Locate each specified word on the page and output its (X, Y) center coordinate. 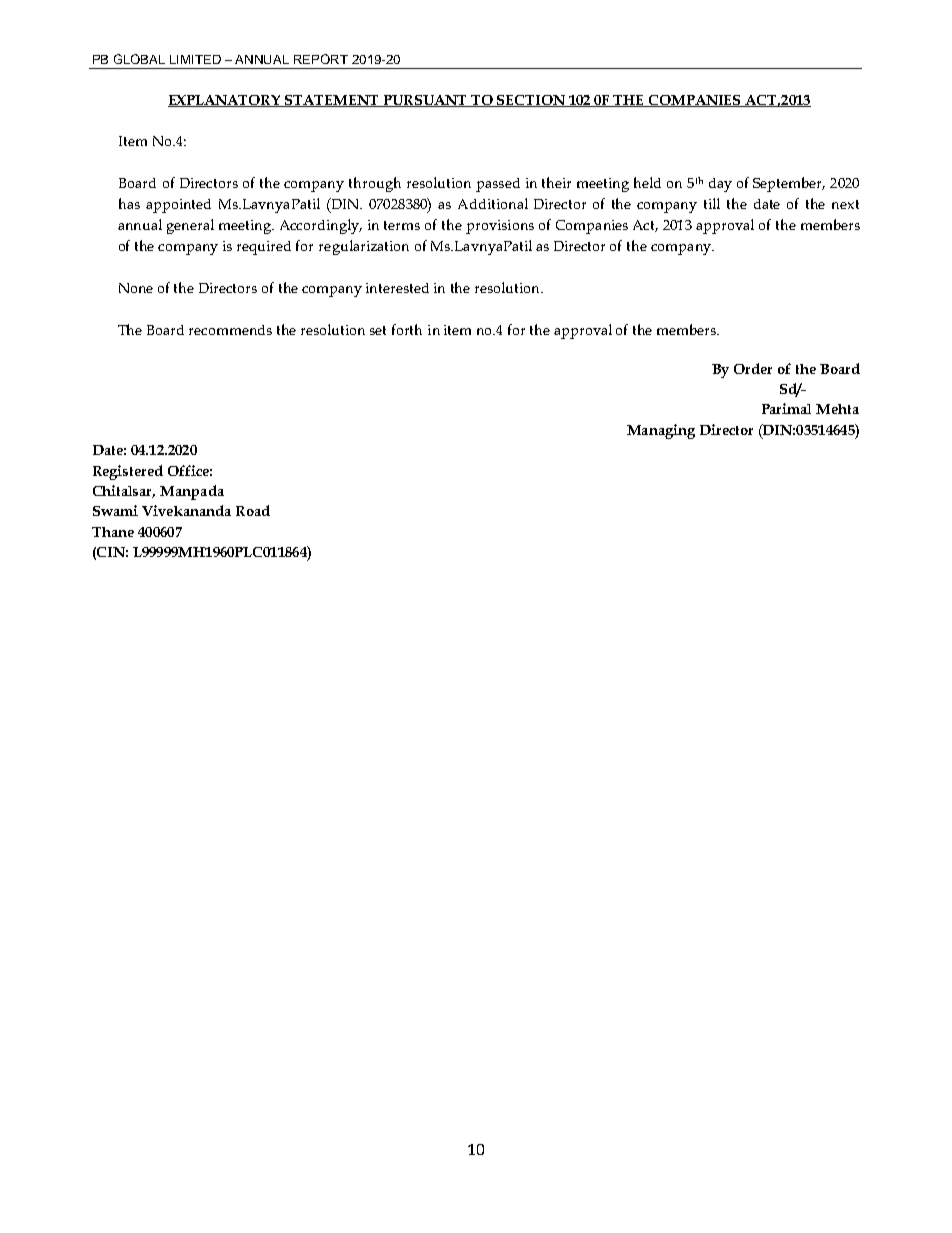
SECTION (532, 101)
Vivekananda (186, 510)
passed (498, 185)
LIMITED (195, 59)
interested (397, 288)
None (136, 288)
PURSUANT (425, 101)
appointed (178, 206)
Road (253, 510)
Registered (128, 472)
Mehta (837, 409)
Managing (661, 431)
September (789, 184)
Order (753, 368)
